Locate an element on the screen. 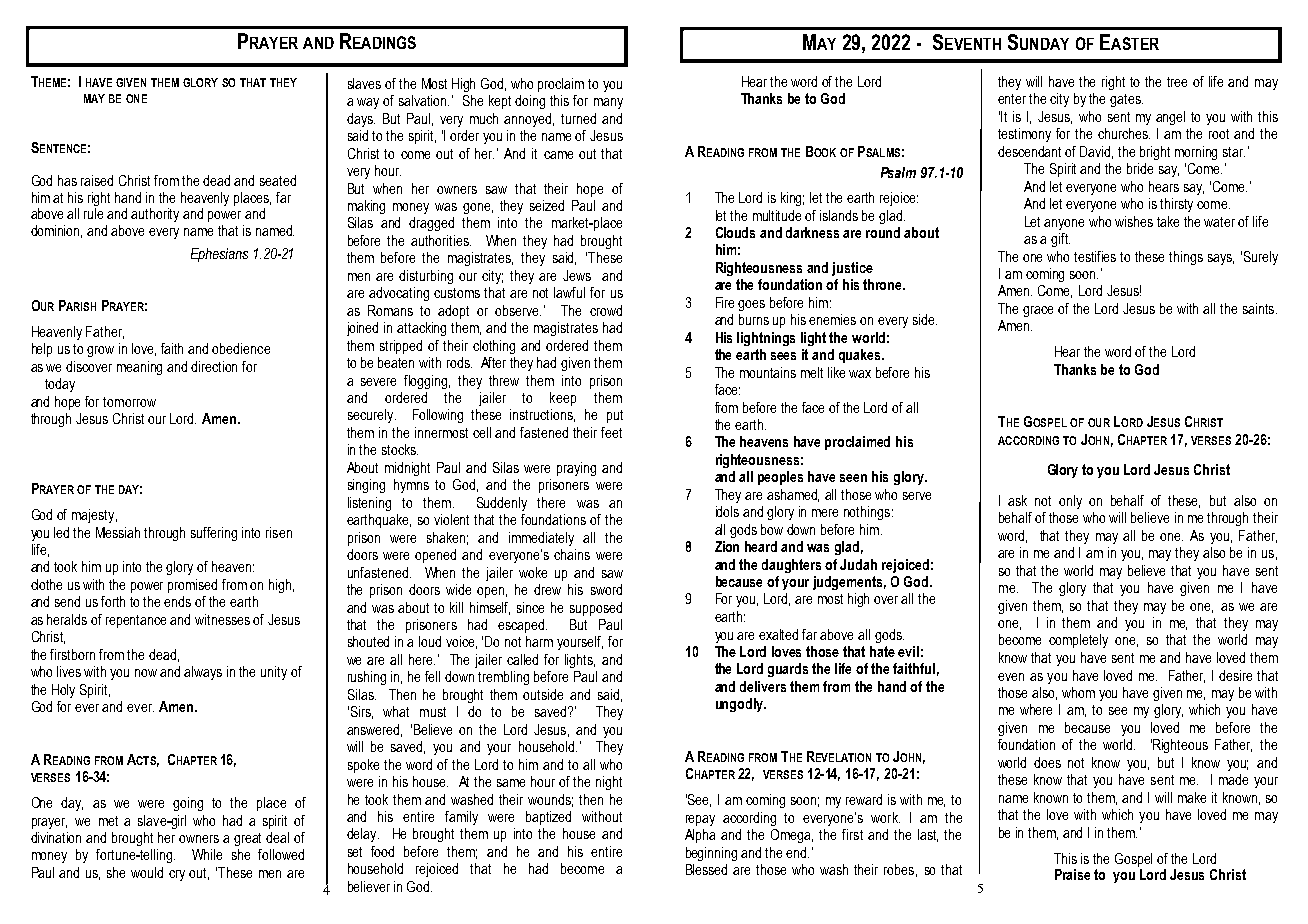 The image size is (1308, 924). praying is located at coordinates (576, 469).
